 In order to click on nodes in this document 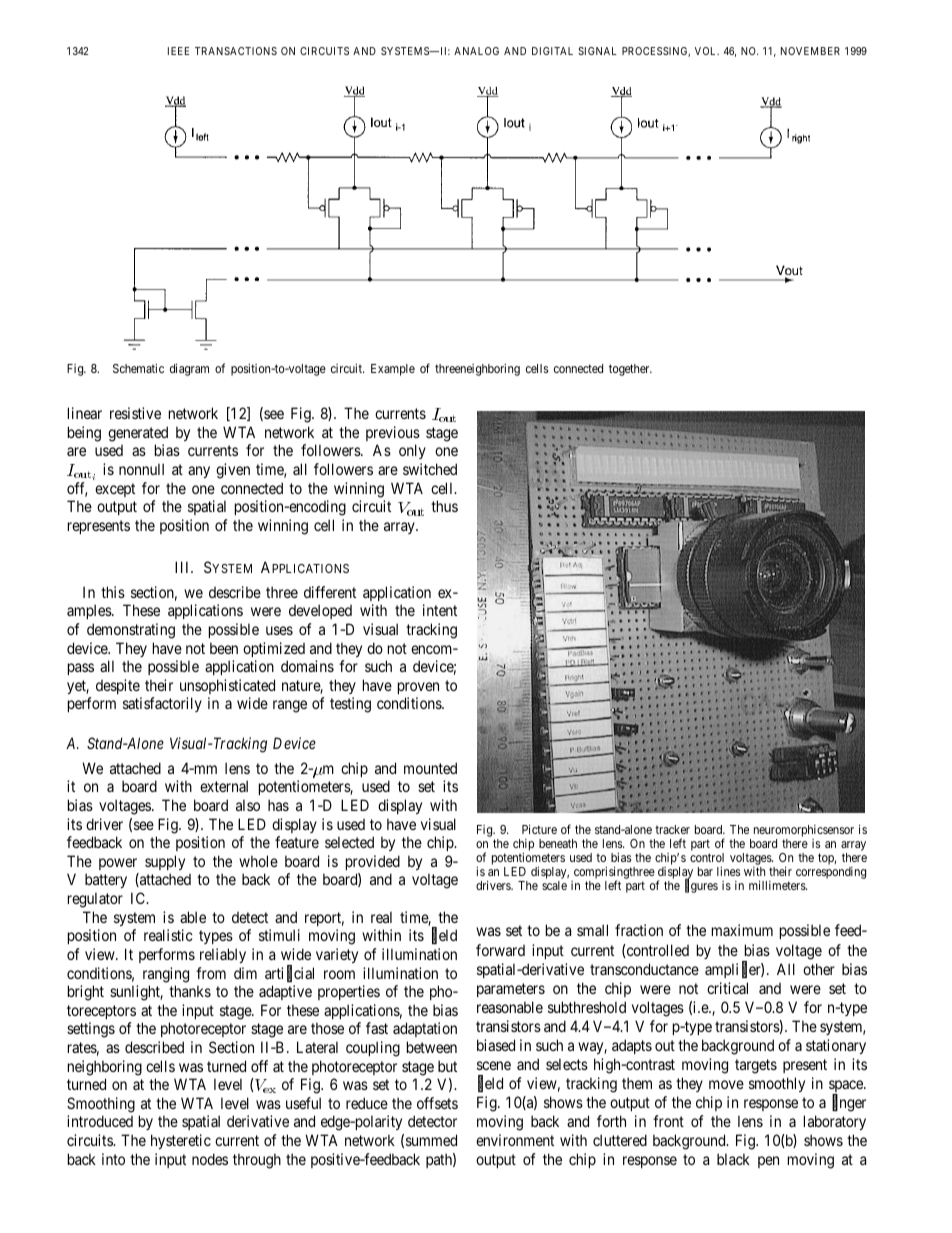, I will do `click(210, 1159)`.
